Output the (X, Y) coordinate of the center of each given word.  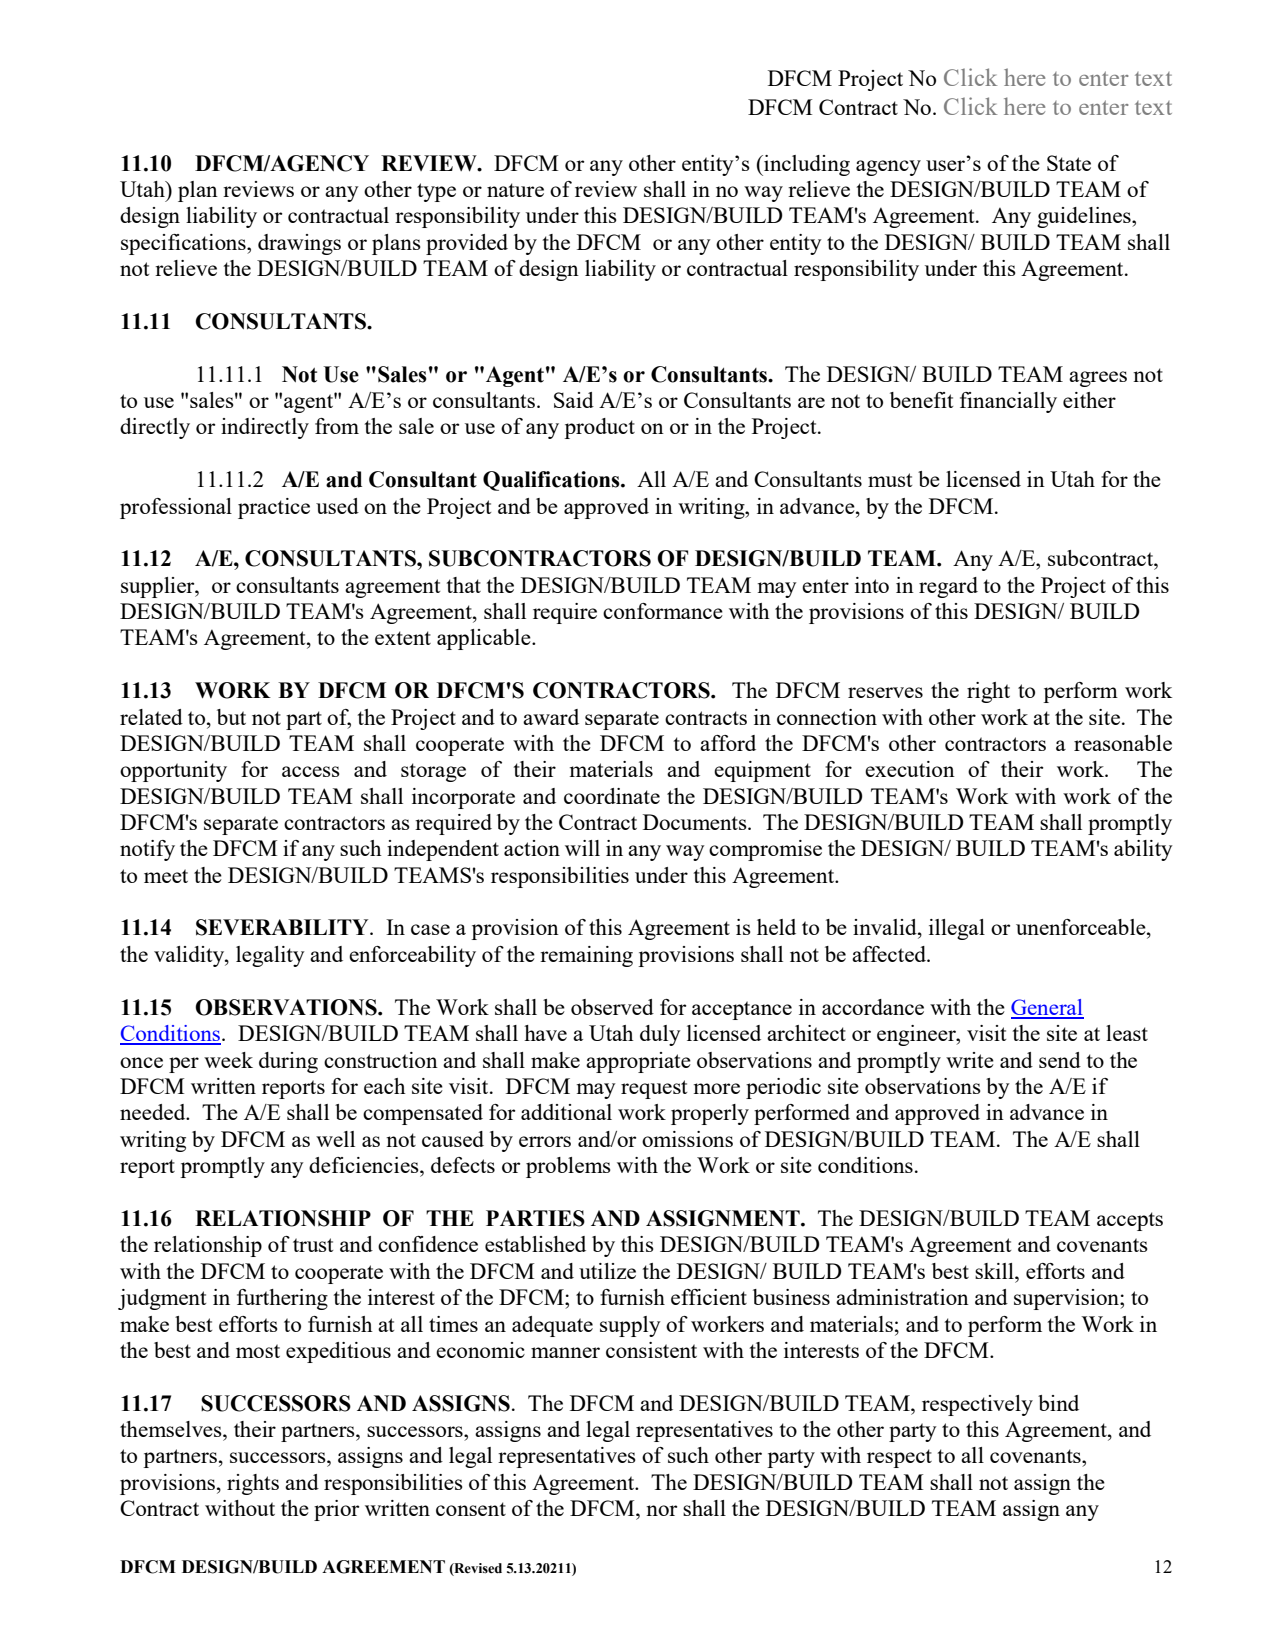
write (970, 1060)
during (288, 1062)
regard (948, 587)
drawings (299, 244)
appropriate (638, 1062)
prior (336, 1510)
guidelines (1085, 217)
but (231, 717)
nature (515, 190)
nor (661, 1510)
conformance (663, 611)
